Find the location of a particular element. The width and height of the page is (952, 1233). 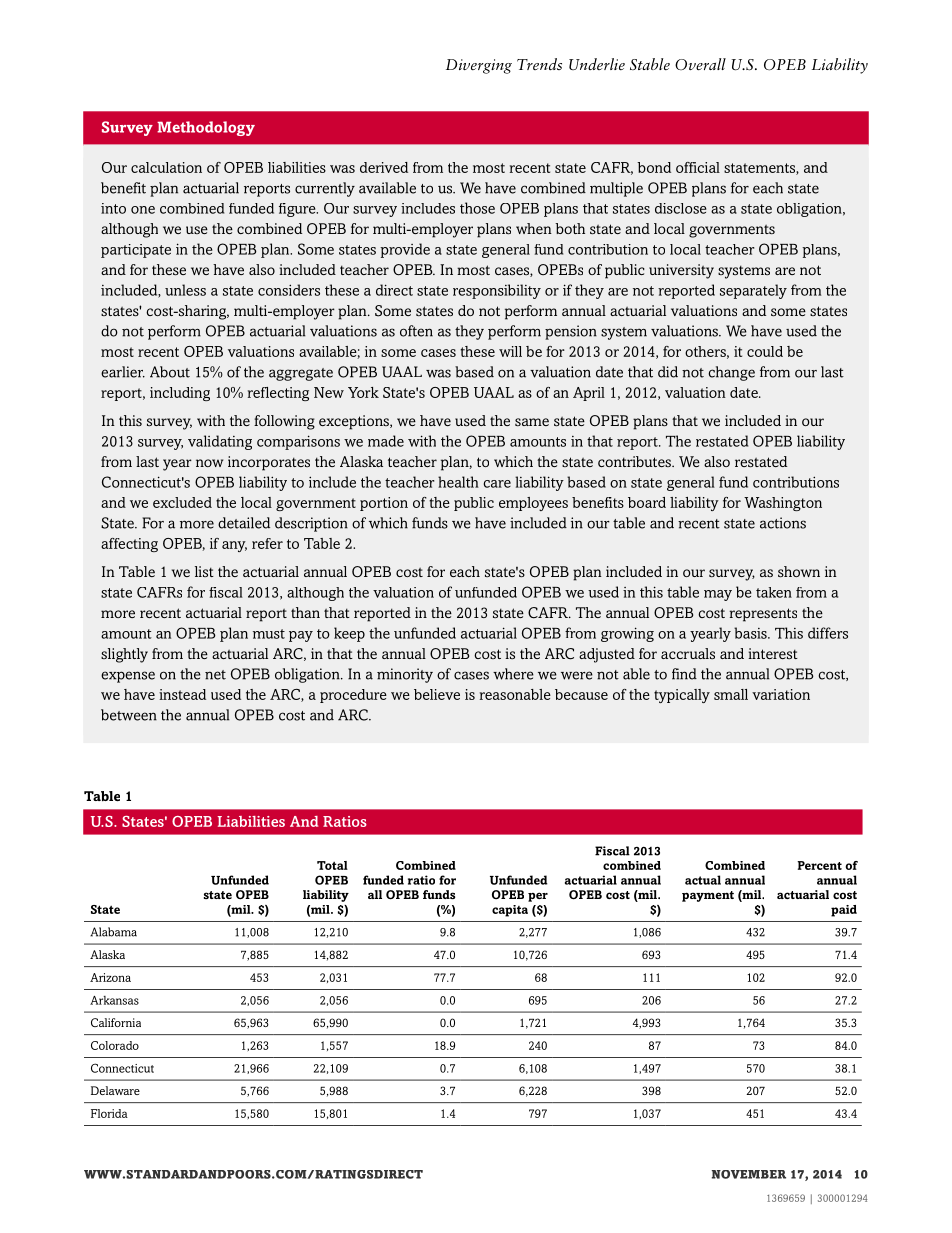

believe is located at coordinates (437, 694).
